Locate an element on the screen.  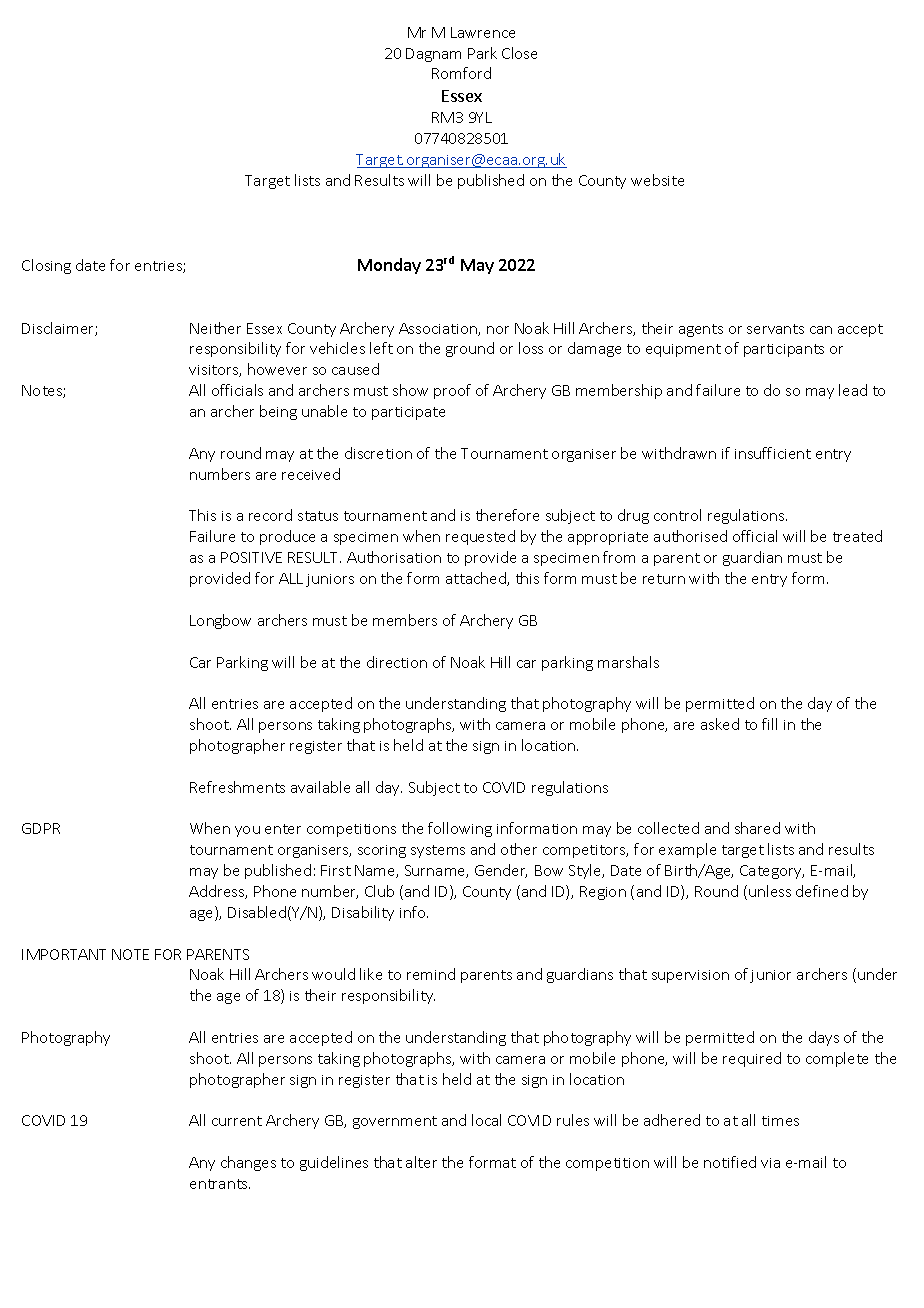
entrants is located at coordinates (220, 1184).
